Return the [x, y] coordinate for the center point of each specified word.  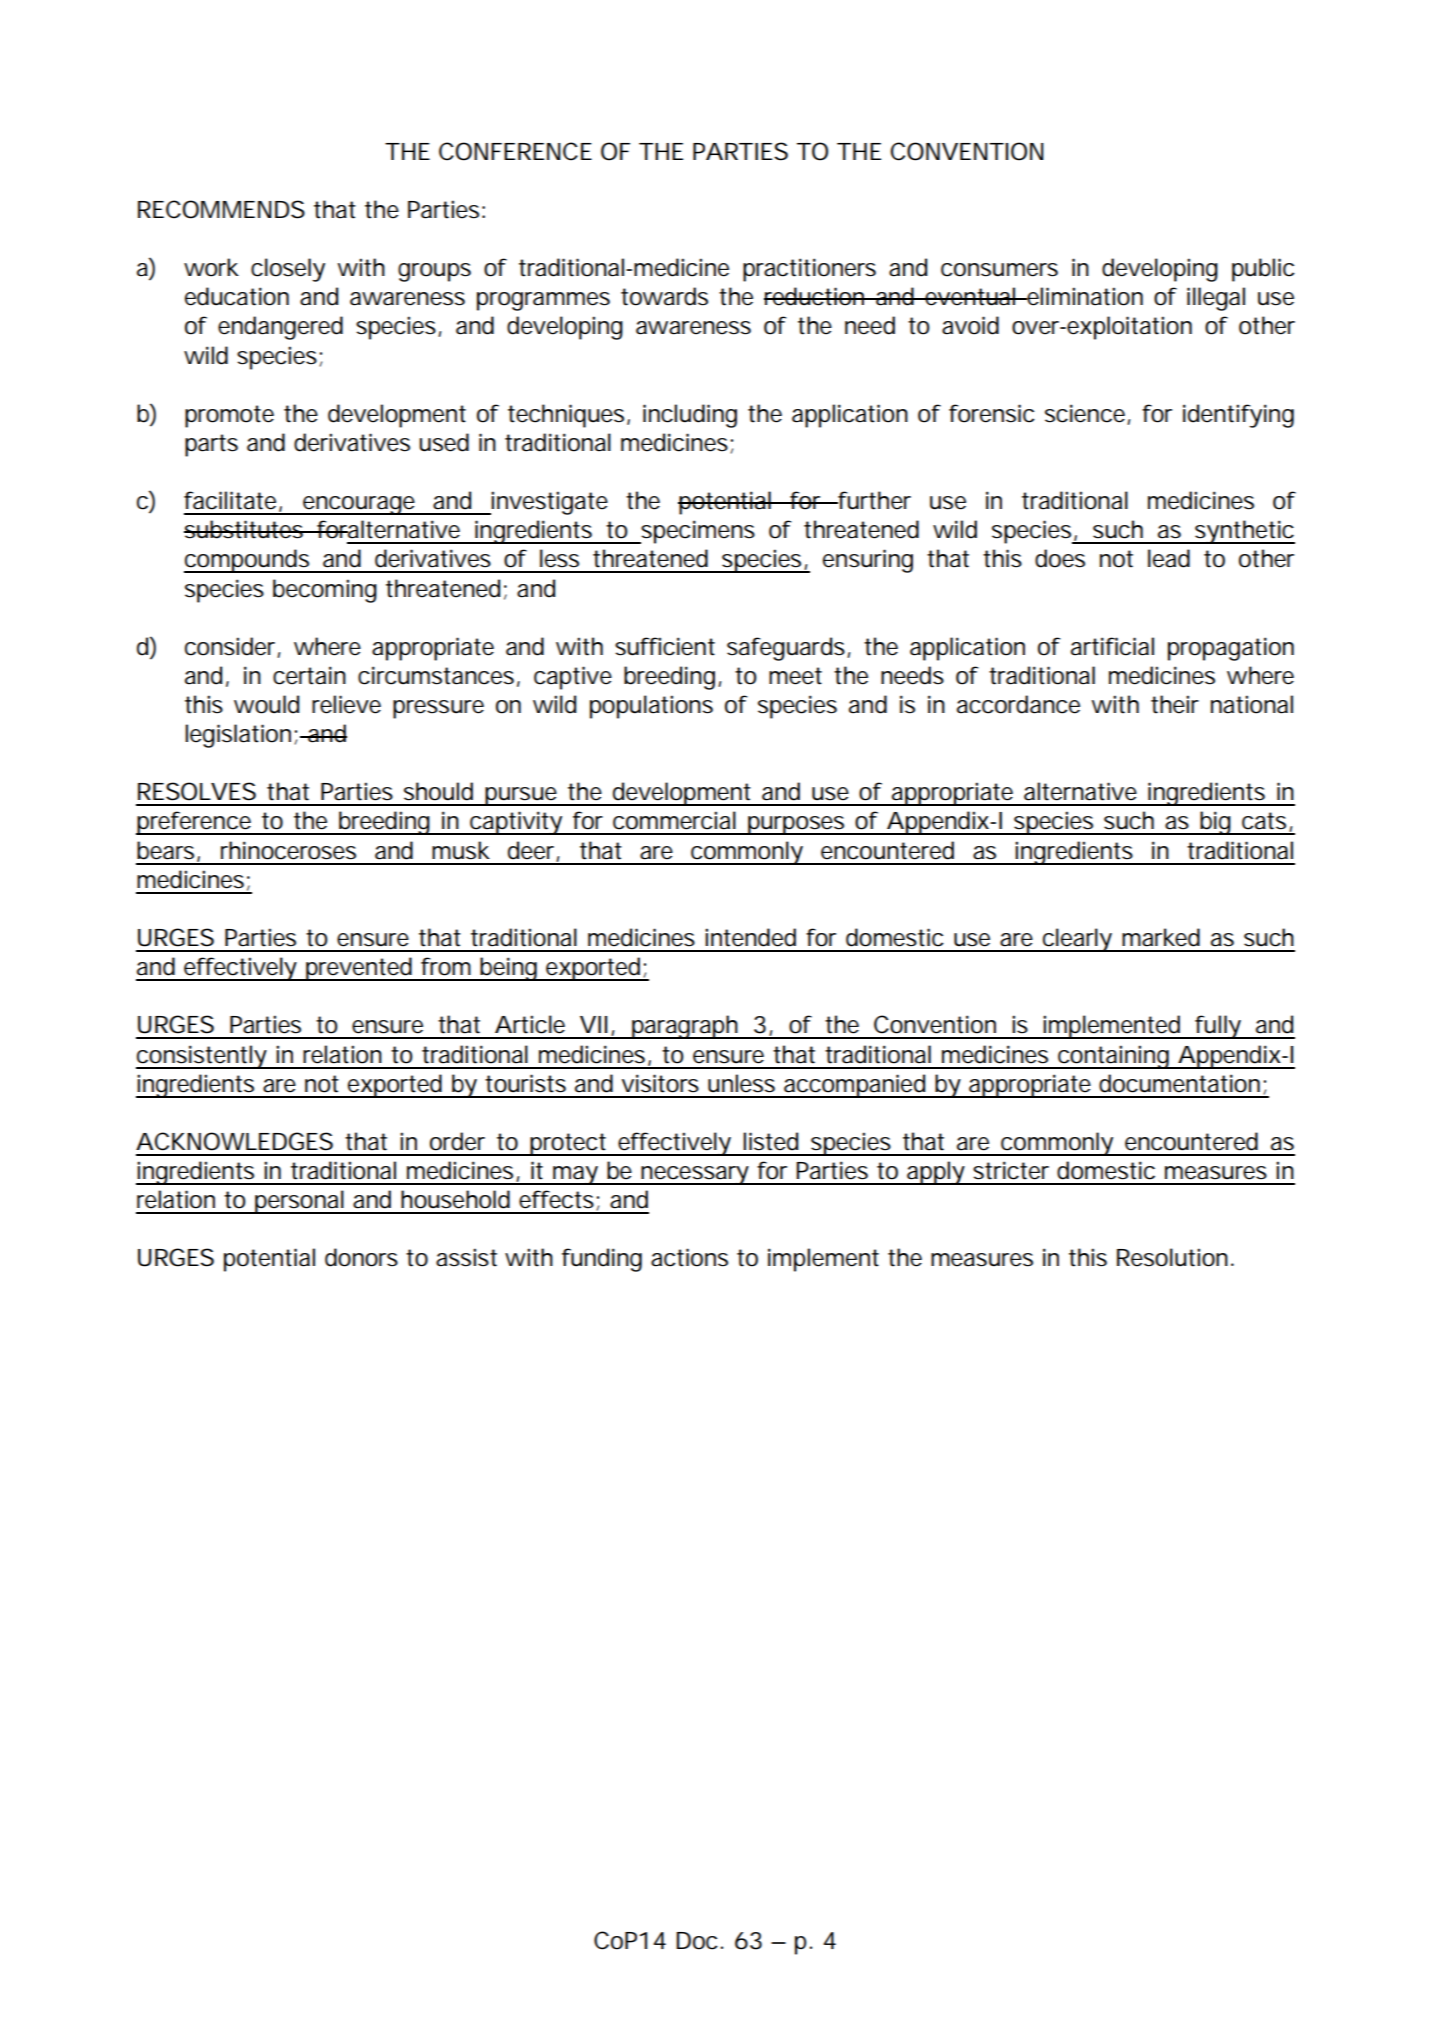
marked [1161, 937]
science [1086, 414]
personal [299, 1202]
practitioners [809, 270]
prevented [359, 969]
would [266, 704]
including [690, 416]
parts [211, 445]
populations [651, 707]
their [1175, 704]
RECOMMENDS [221, 209]
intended [750, 937]
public [1263, 270]
